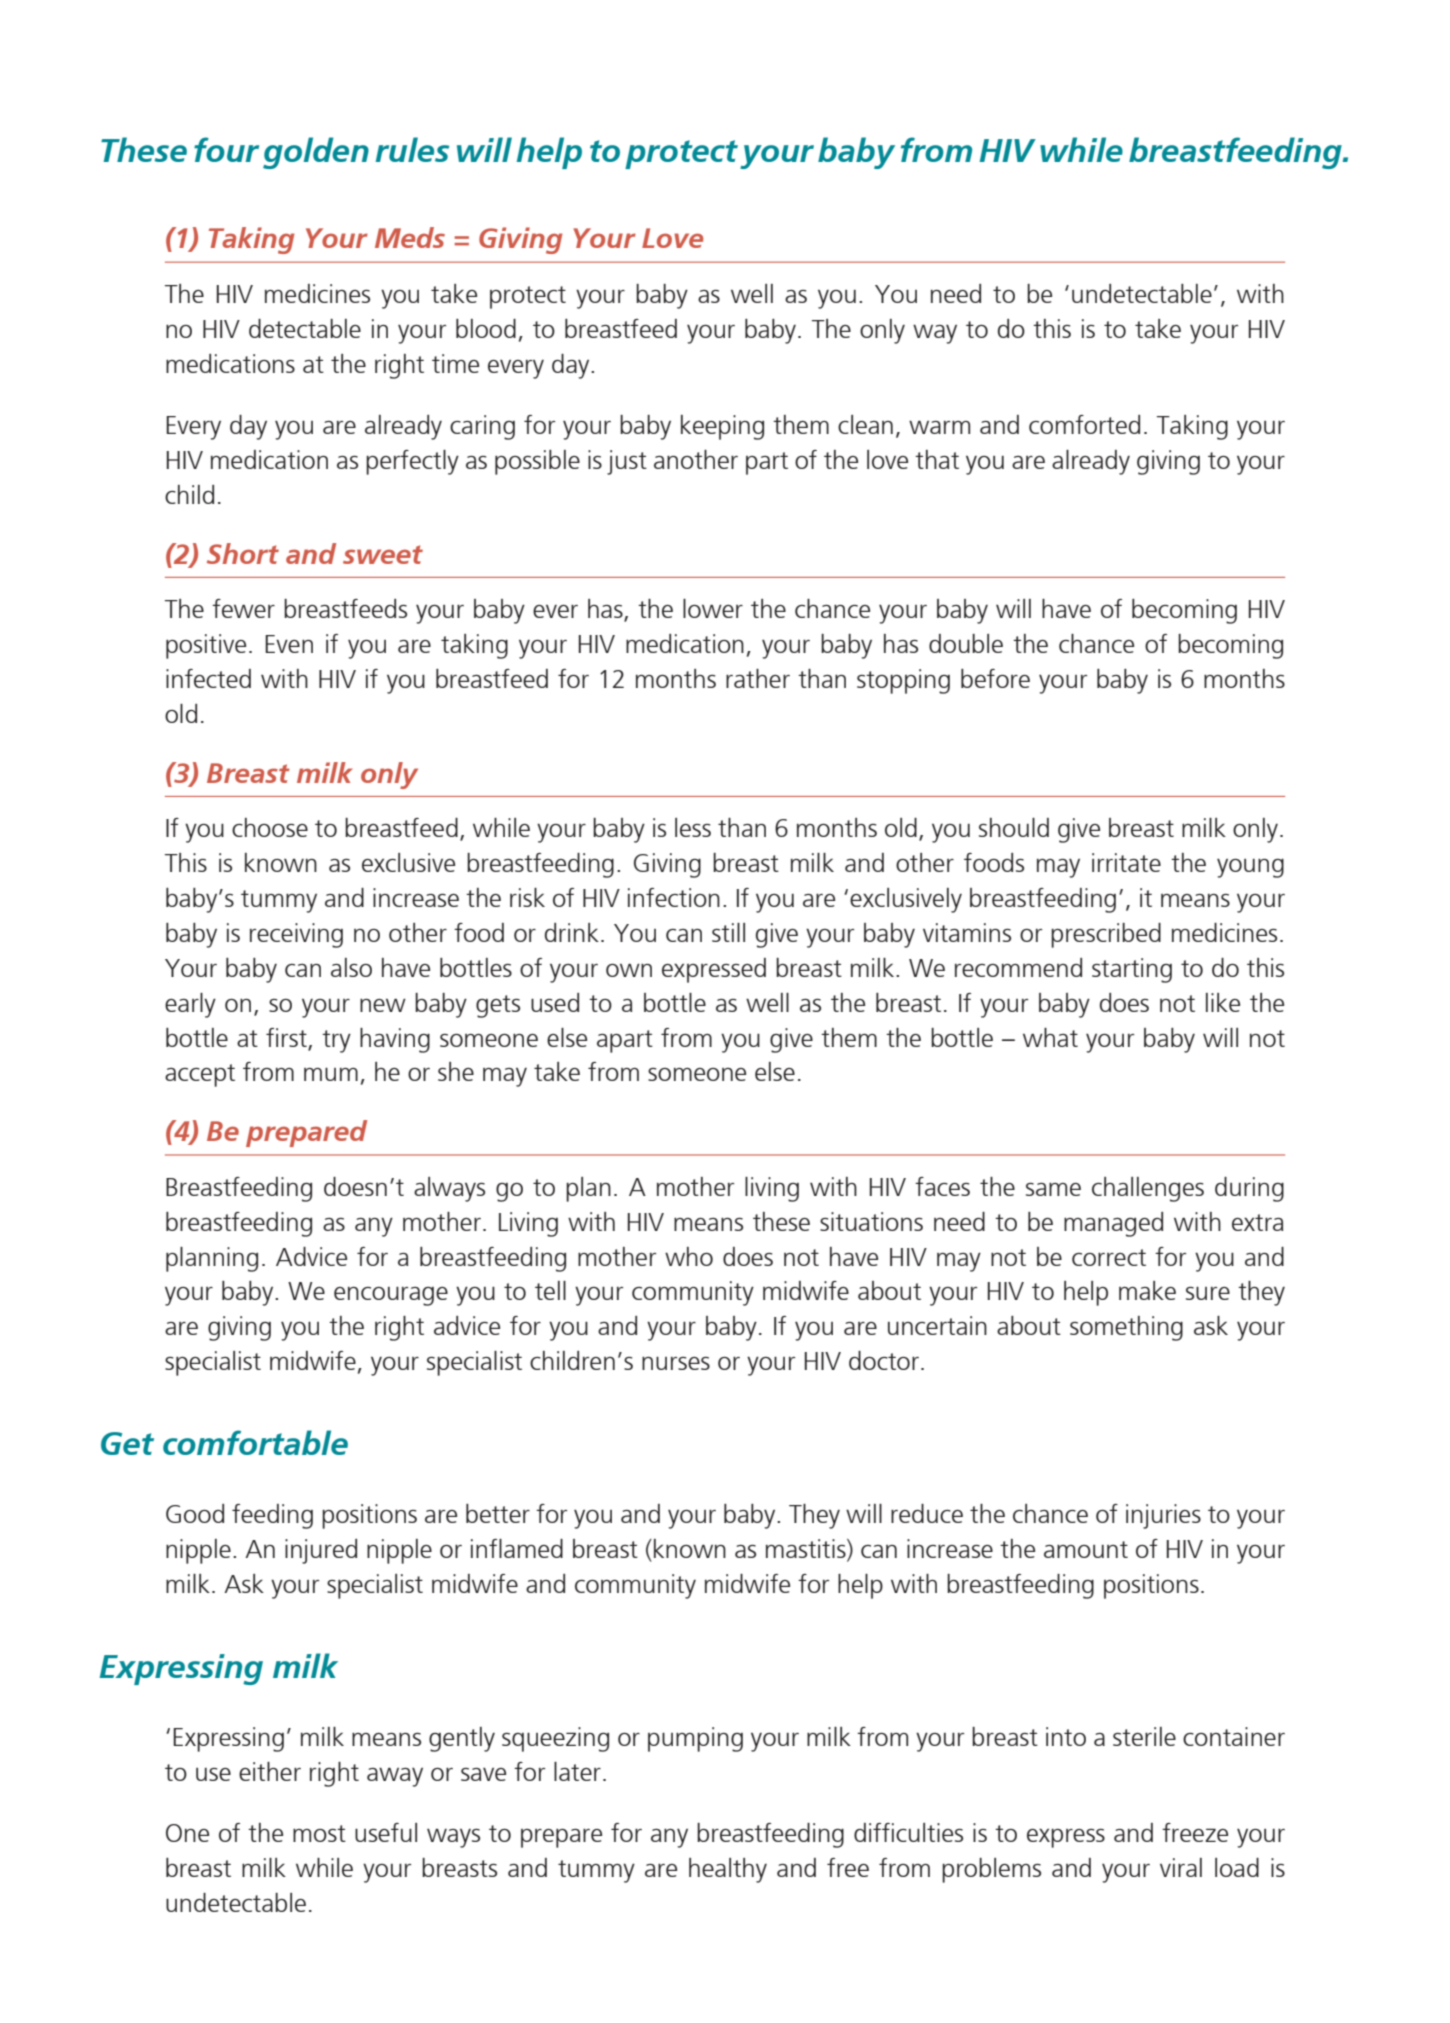  I want to click on try, so click(336, 1041).
